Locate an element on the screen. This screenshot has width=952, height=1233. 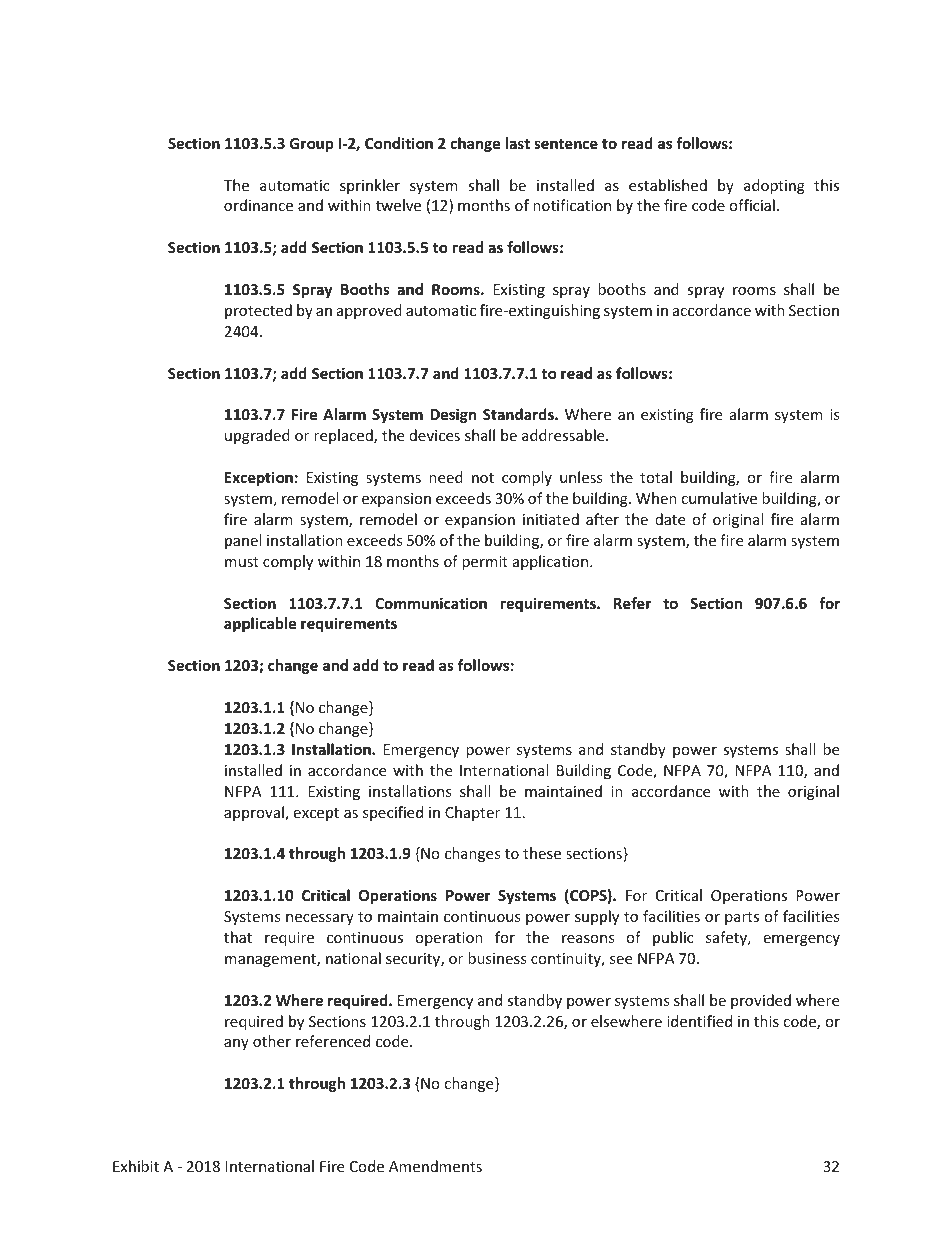
ordinance is located at coordinates (258, 205).
